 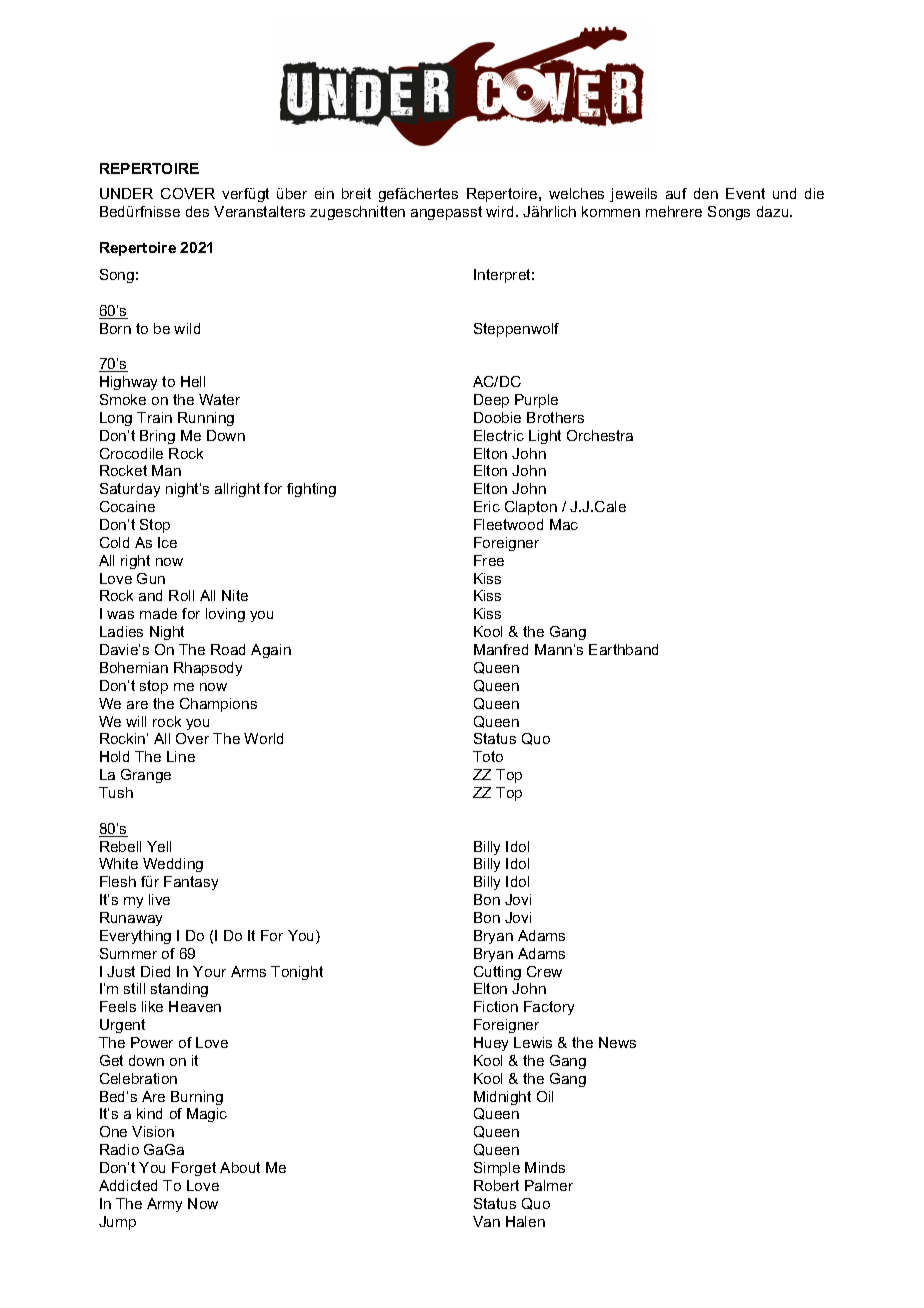 What do you see at coordinates (564, 524) in the image?
I see `Mac` at bounding box center [564, 524].
